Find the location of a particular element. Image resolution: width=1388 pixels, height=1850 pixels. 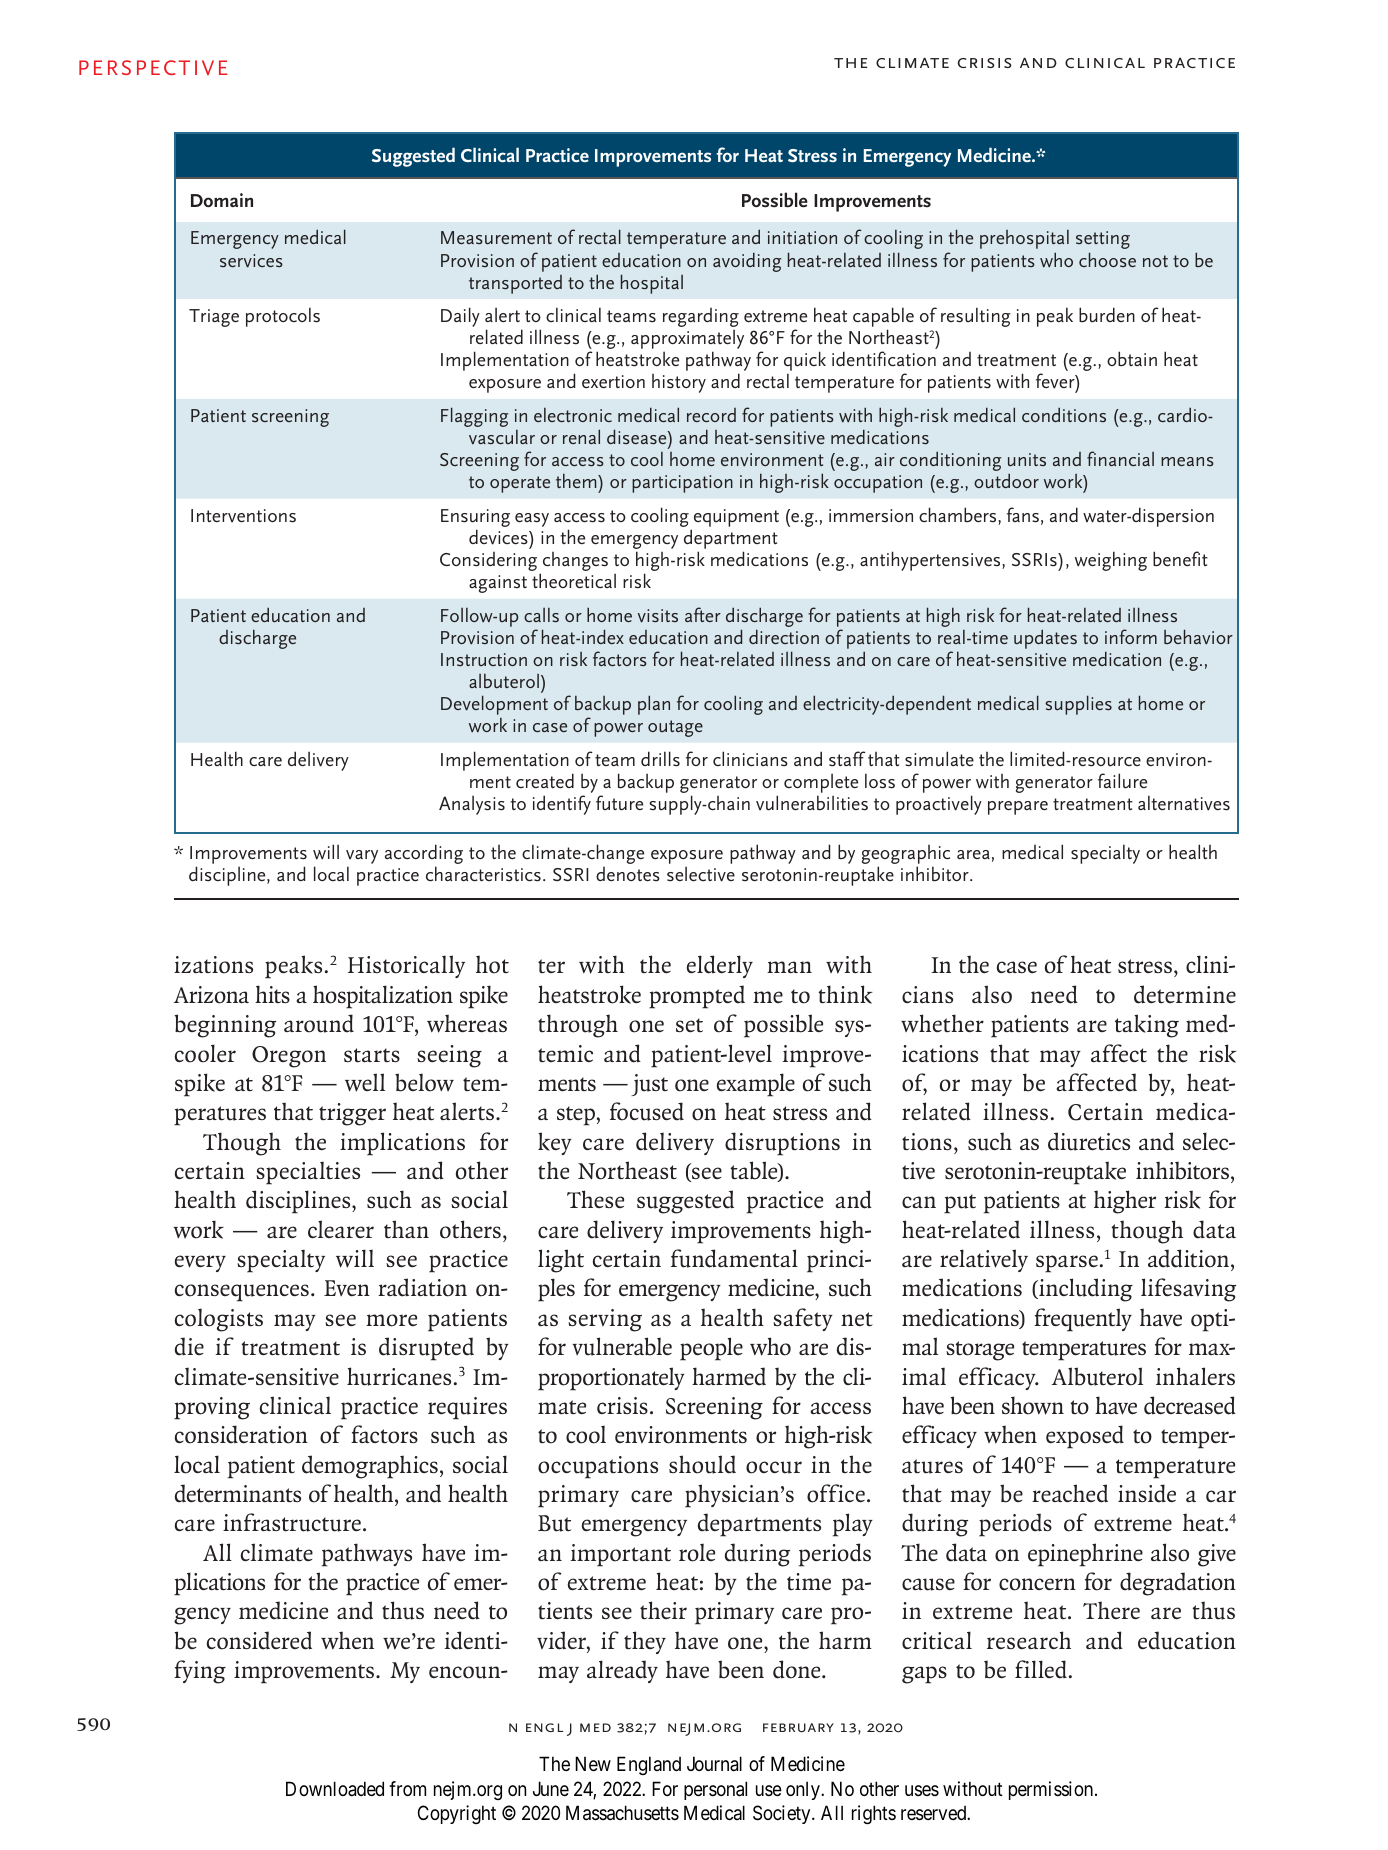

services is located at coordinates (251, 261).
